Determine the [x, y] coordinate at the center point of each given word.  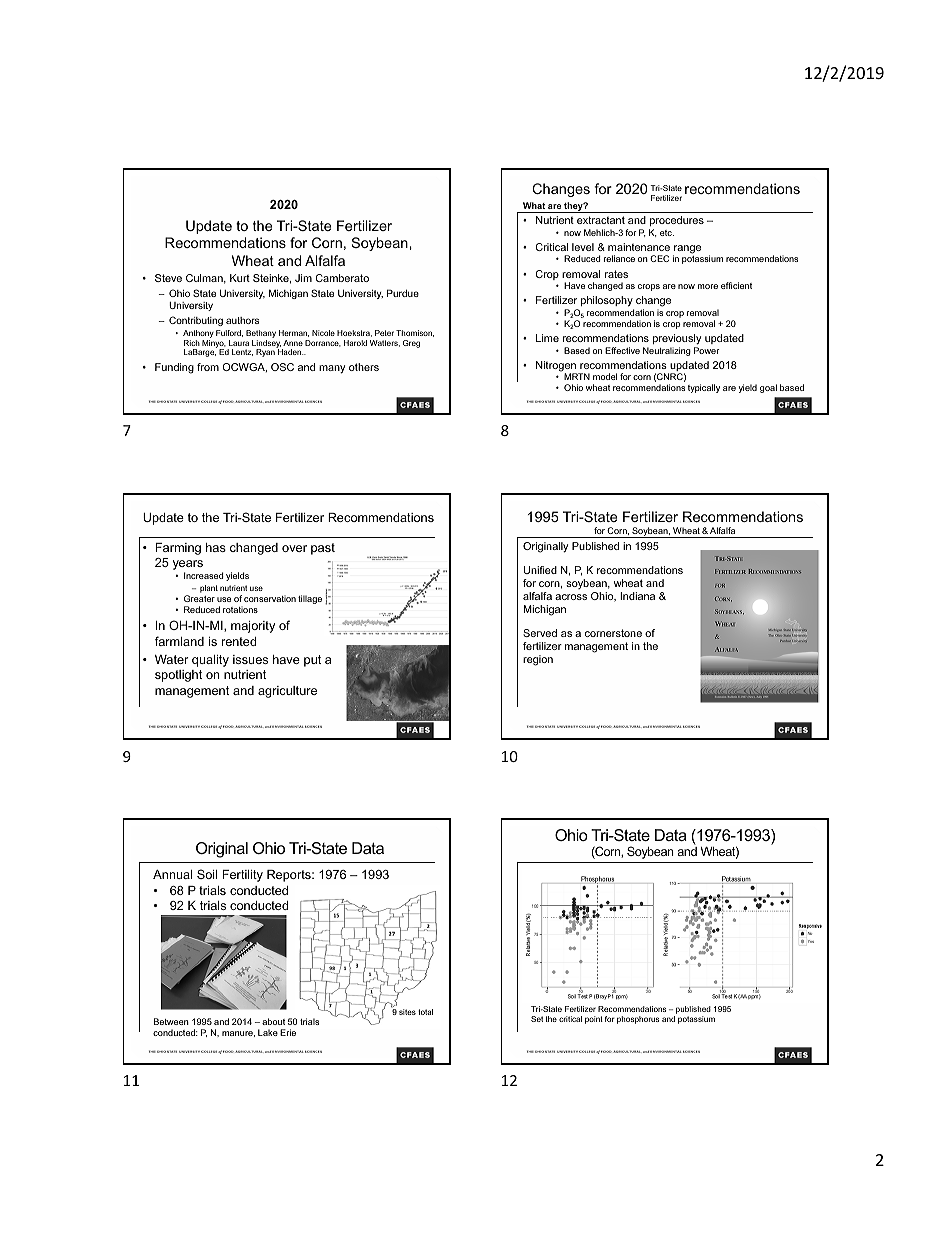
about [273, 1021]
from [208, 367]
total [425, 1012]
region [538, 660]
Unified [540, 570]
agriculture [287, 692]
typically [704, 388]
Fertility [242, 876]
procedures [677, 221]
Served [540, 633]
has [216, 547]
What [534, 205]
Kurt [240, 278]
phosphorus [638, 1020]
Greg [411, 344]
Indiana [637, 596]
